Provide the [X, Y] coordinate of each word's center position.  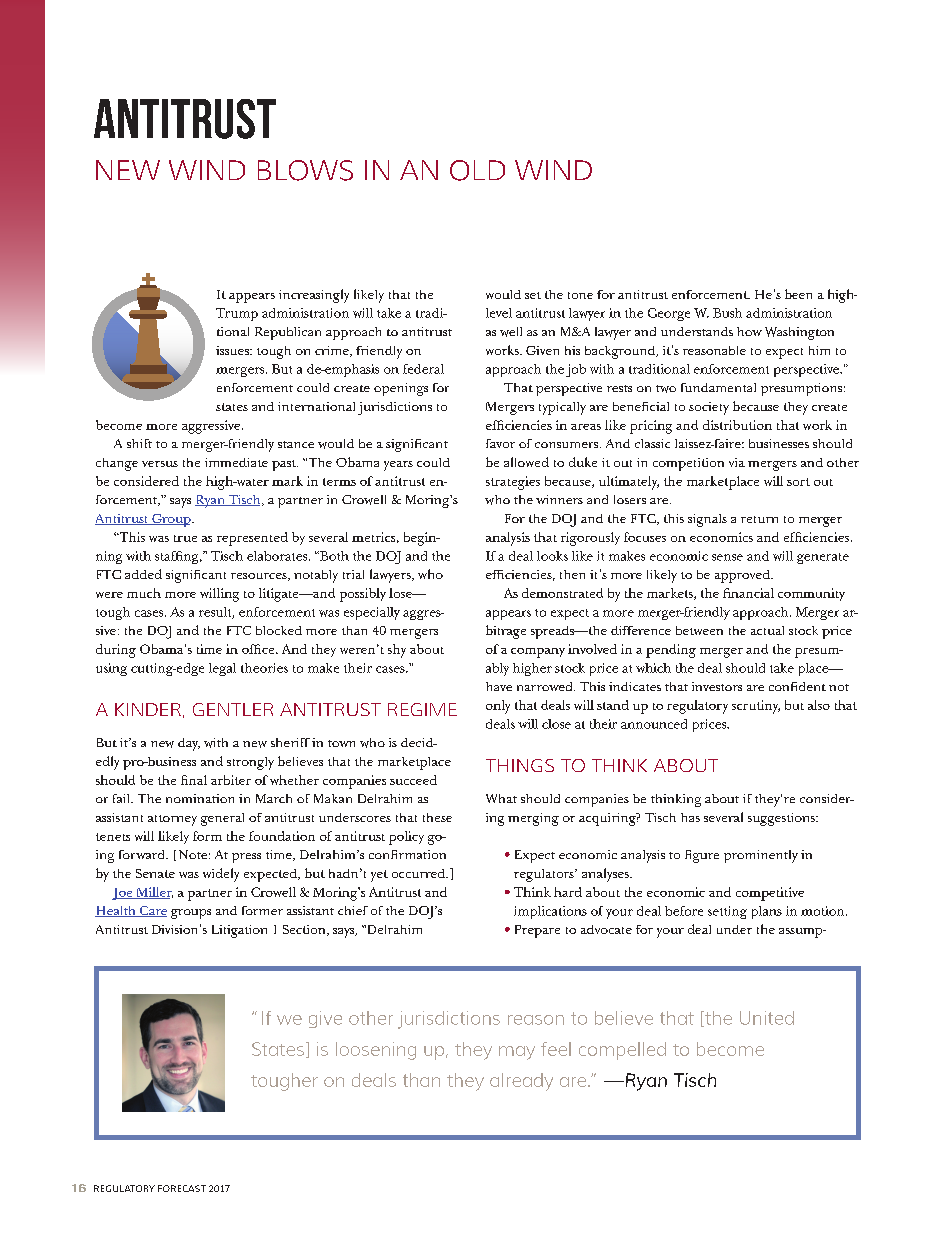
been [798, 294]
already [521, 1082]
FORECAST [182, 1188]
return [759, 519]
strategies [513, 483]
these [437, 817]
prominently [761, 856]
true [185, 538]
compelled [622, 1051]
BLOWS [305, 170]
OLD [477, 170]
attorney [172, 820]
